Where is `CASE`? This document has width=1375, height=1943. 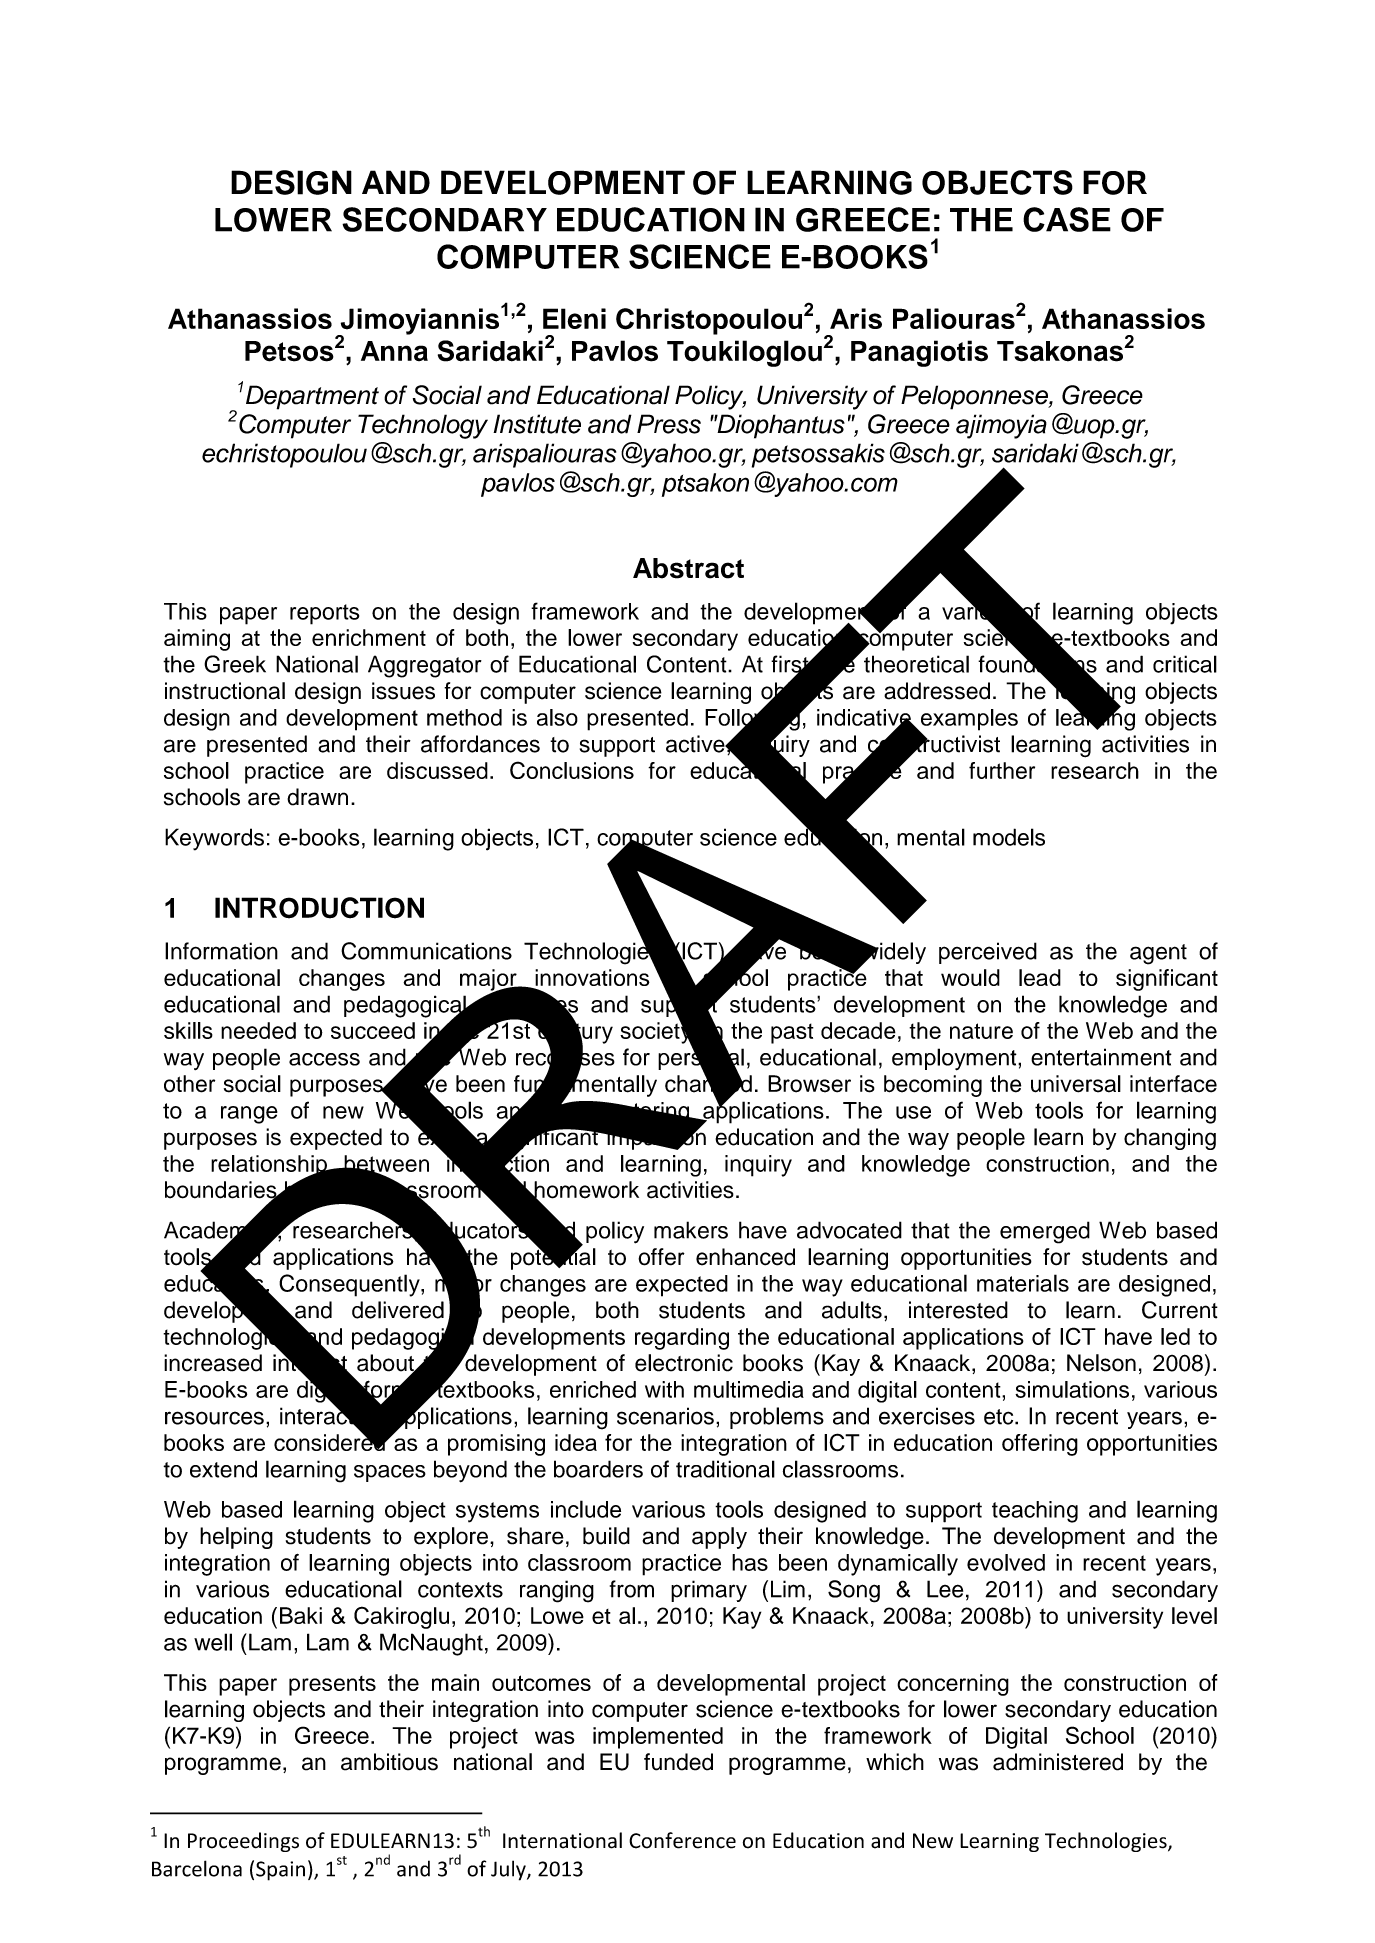
CASE is located at coordinates (1067, 219).
